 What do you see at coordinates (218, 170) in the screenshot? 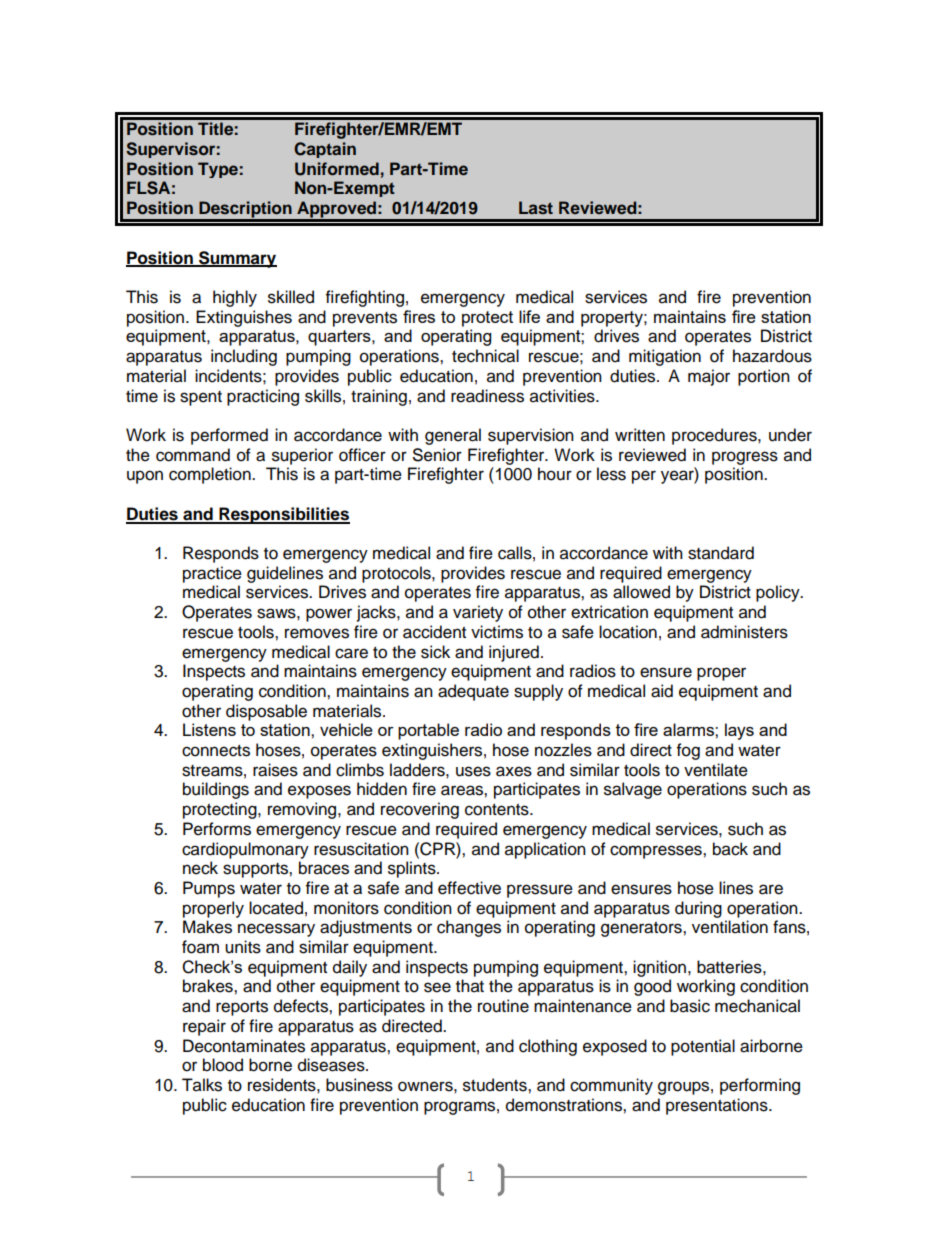
I see `Type` at bounding box center [218, 170].
